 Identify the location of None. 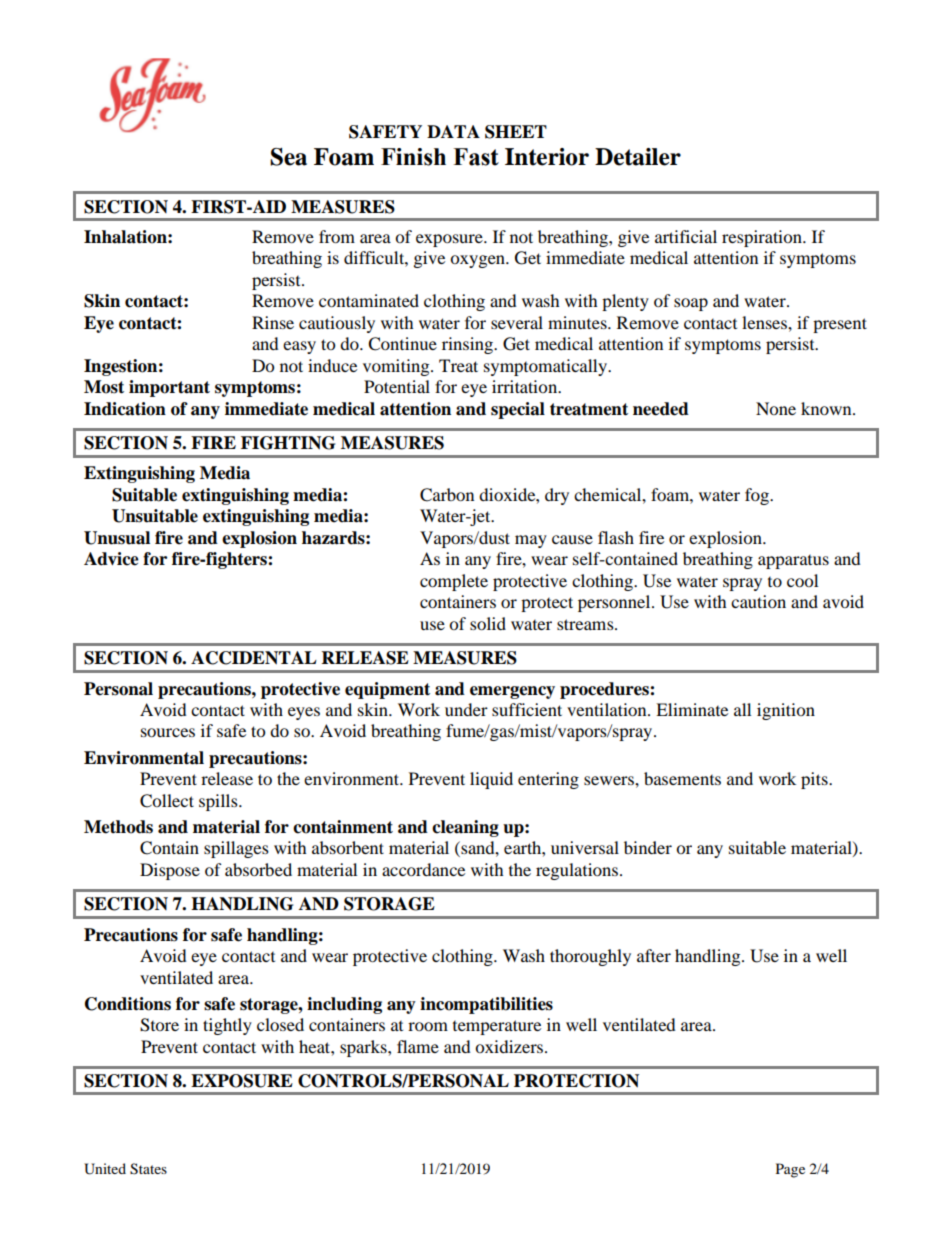
(776, 408).
